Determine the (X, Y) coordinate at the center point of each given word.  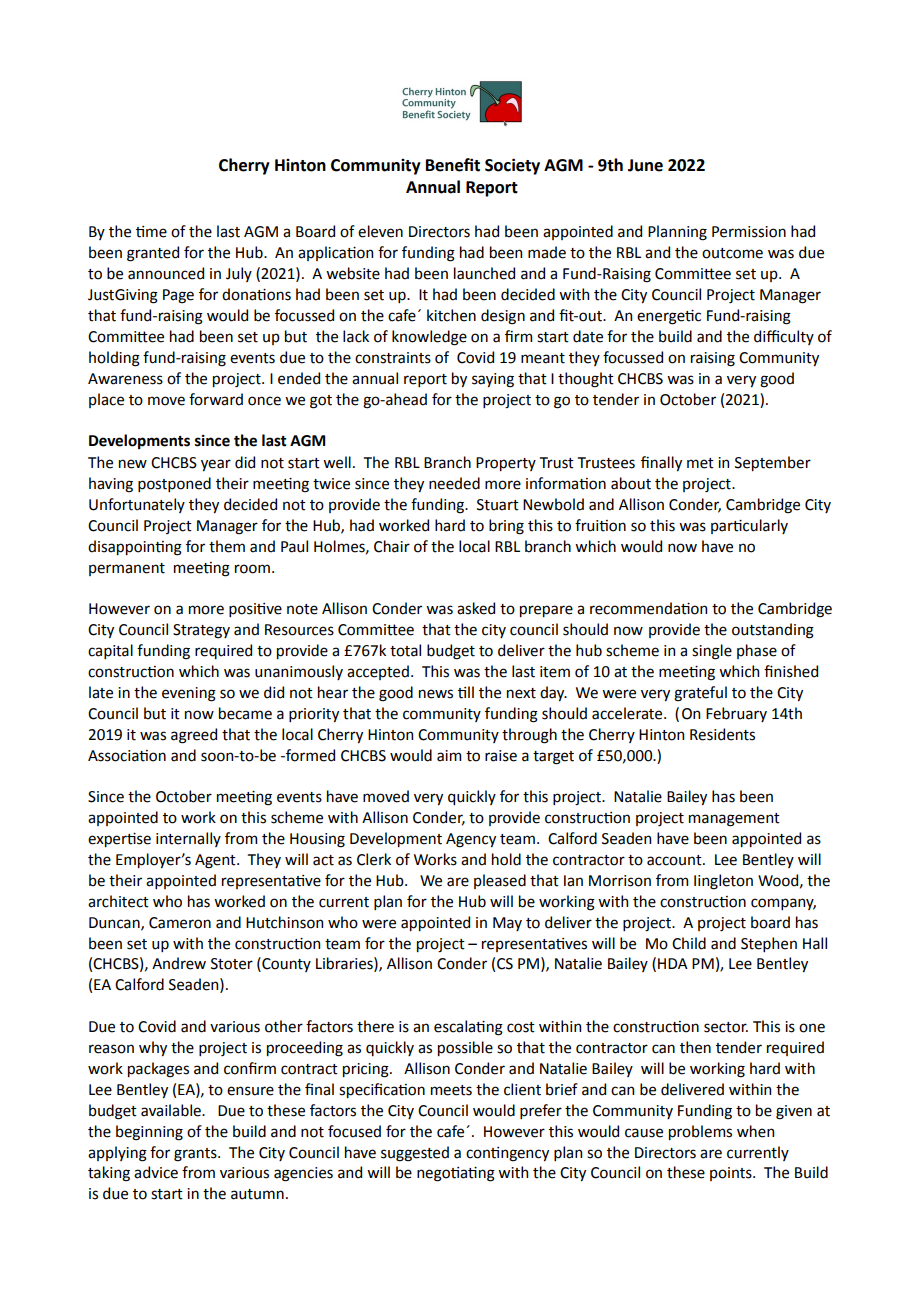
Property (506, 464)
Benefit (453, 165)
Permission (749, 232)
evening (189, 694)
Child (689, 943)
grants (196, 1155)
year (216, 465)
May (507, 924)
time (151, 232)
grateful (700, 694)
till (466, 692)
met (700, 463)
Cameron (180, 923)
